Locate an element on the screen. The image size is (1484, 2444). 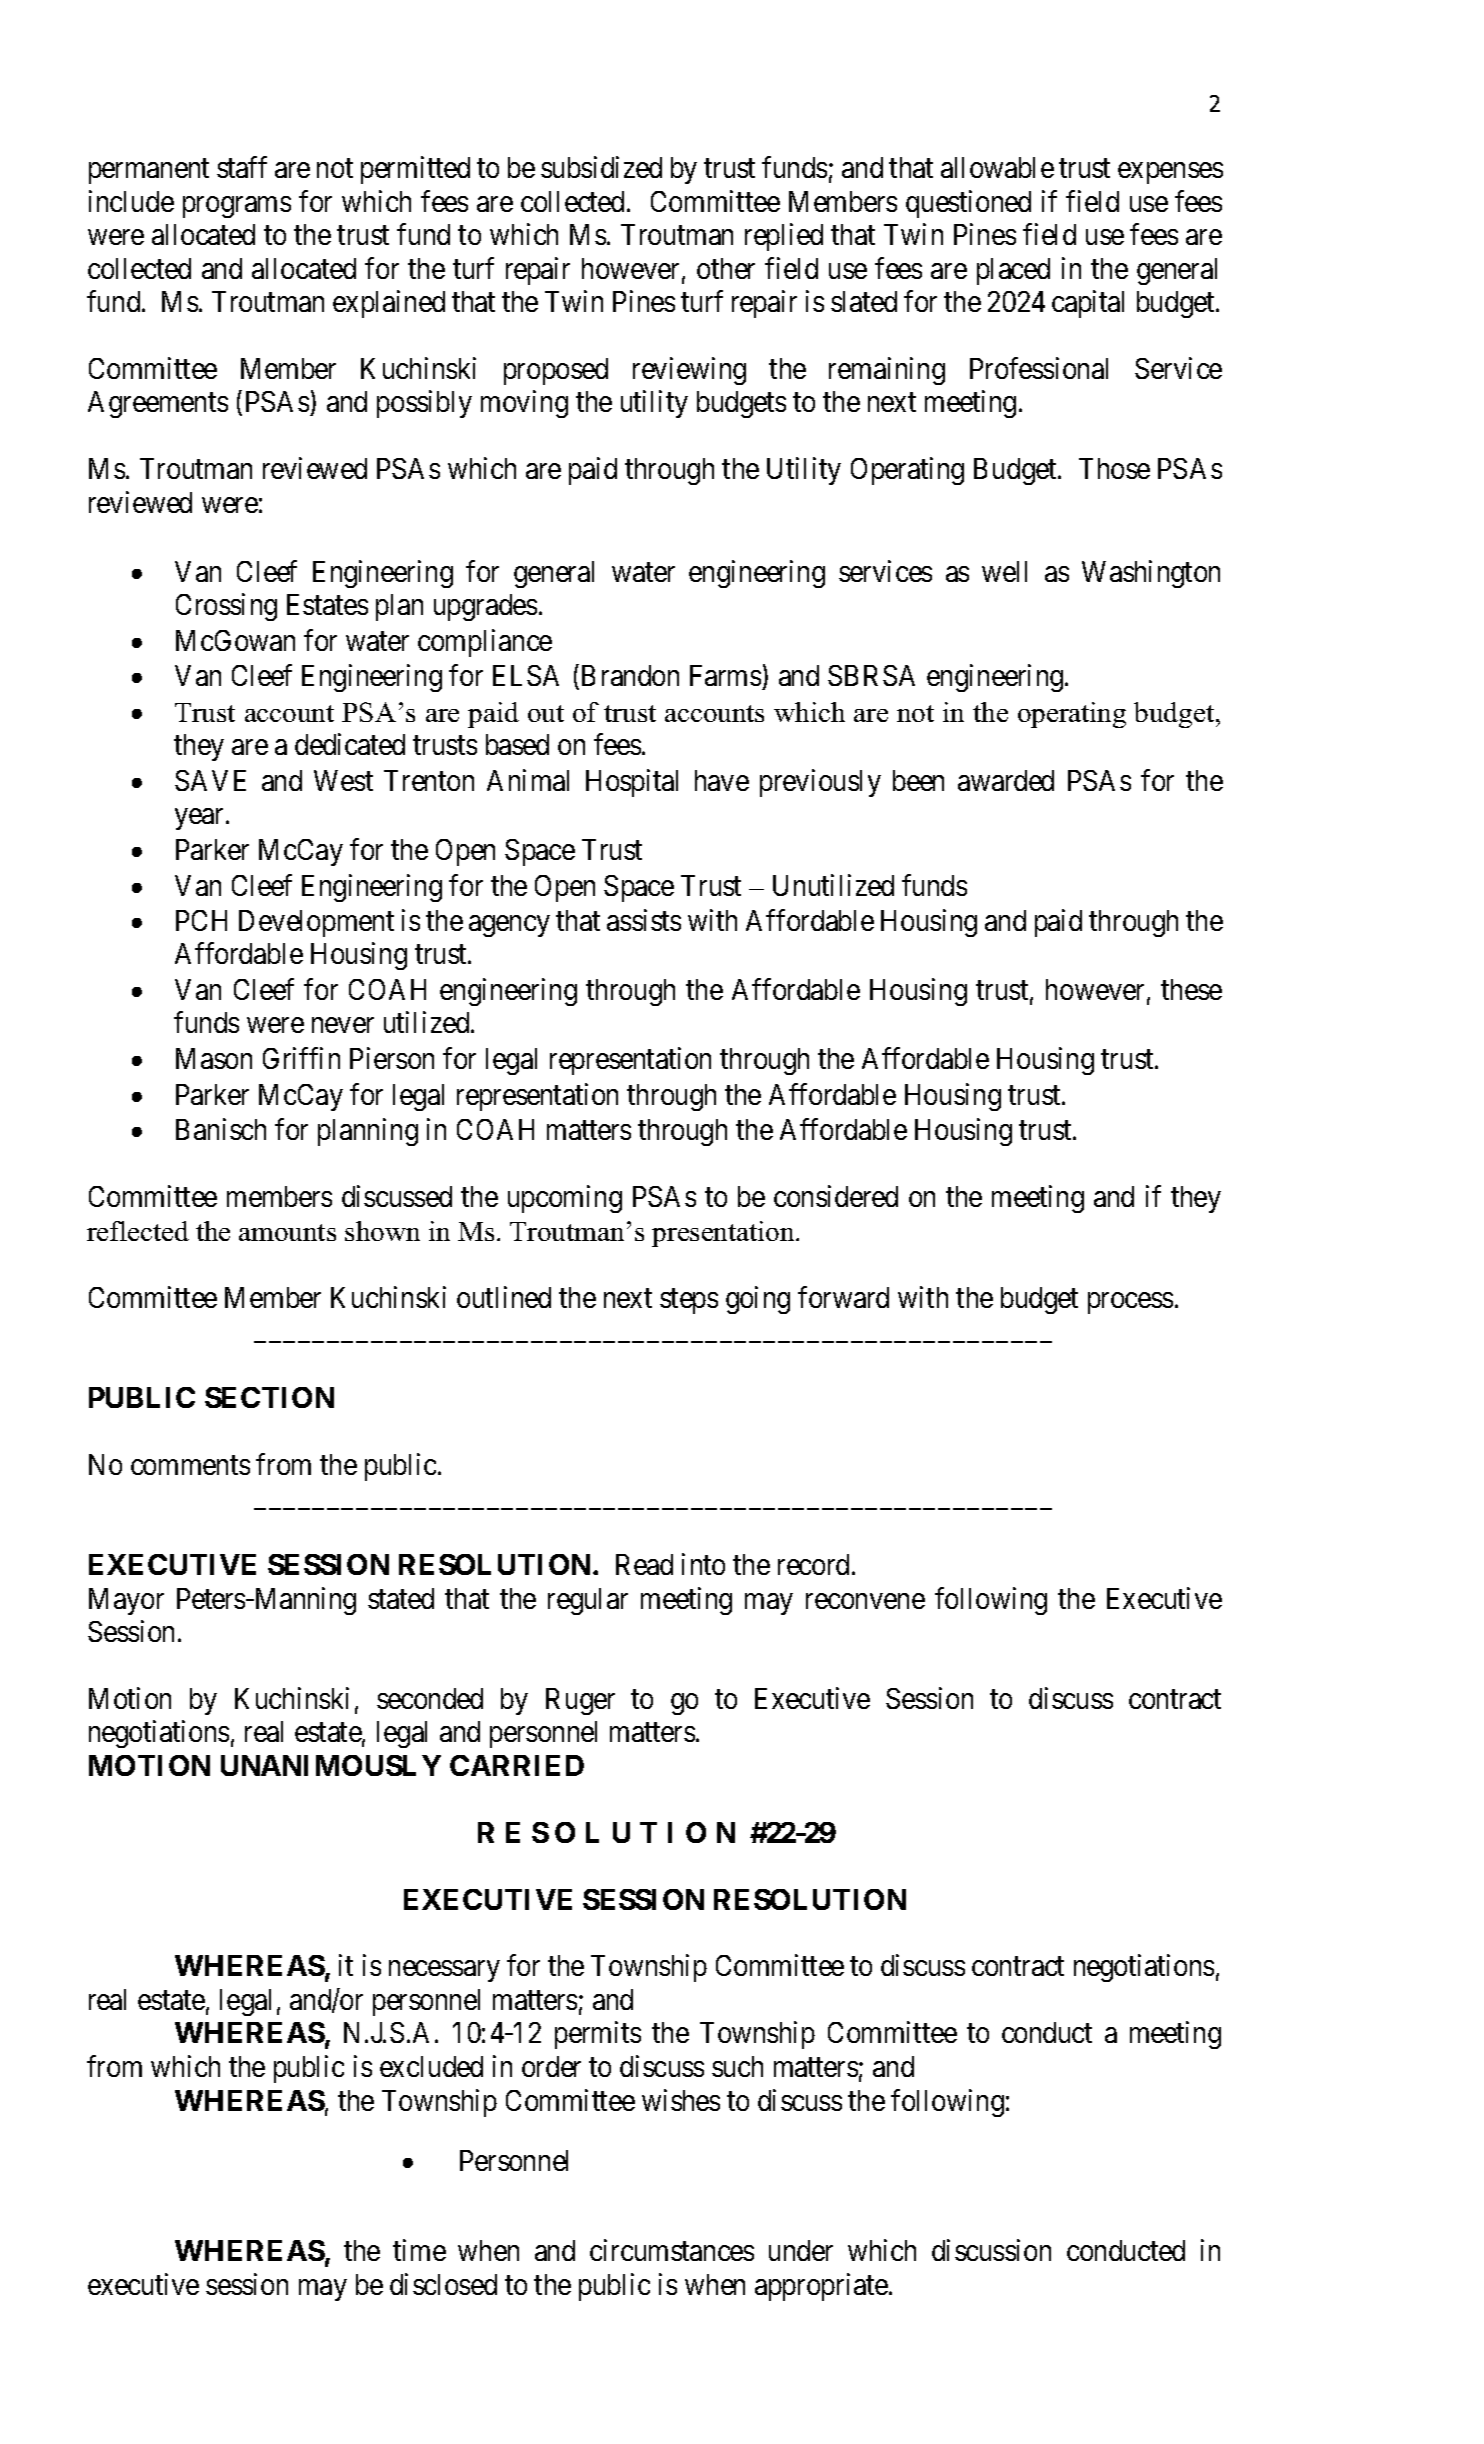
Brandon is located at coordinates (630, 675).
